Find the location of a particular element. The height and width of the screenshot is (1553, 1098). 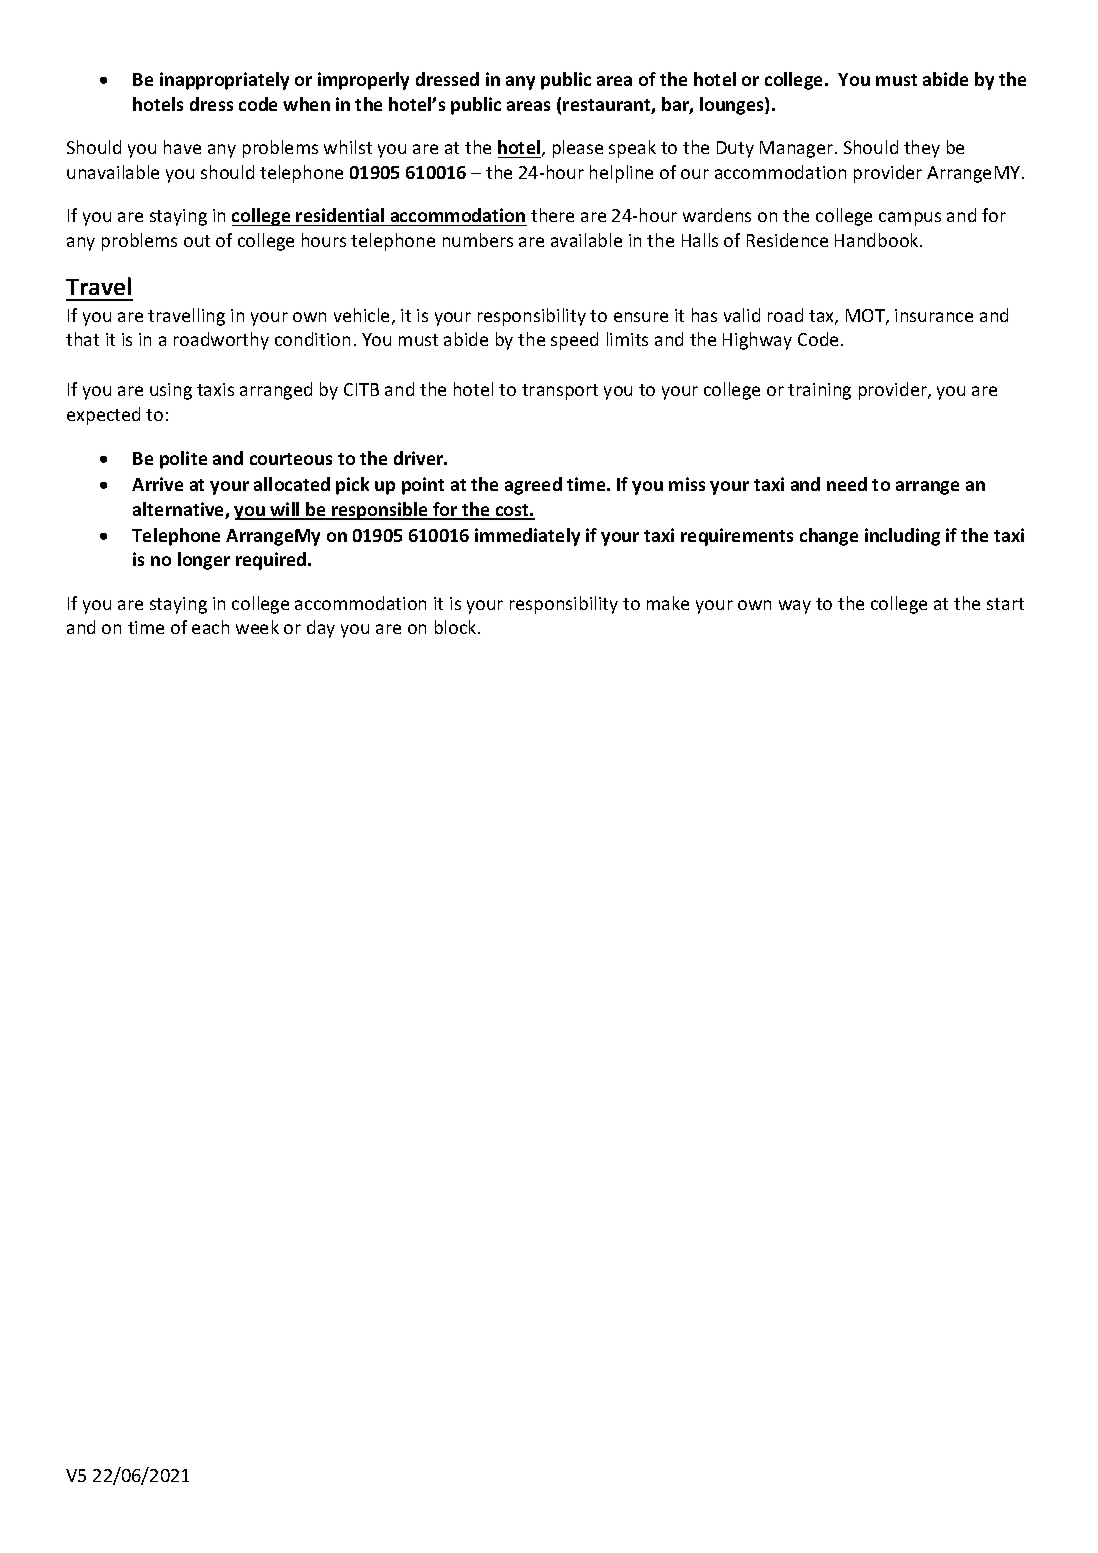

that is located at coordinates (82, 339).
